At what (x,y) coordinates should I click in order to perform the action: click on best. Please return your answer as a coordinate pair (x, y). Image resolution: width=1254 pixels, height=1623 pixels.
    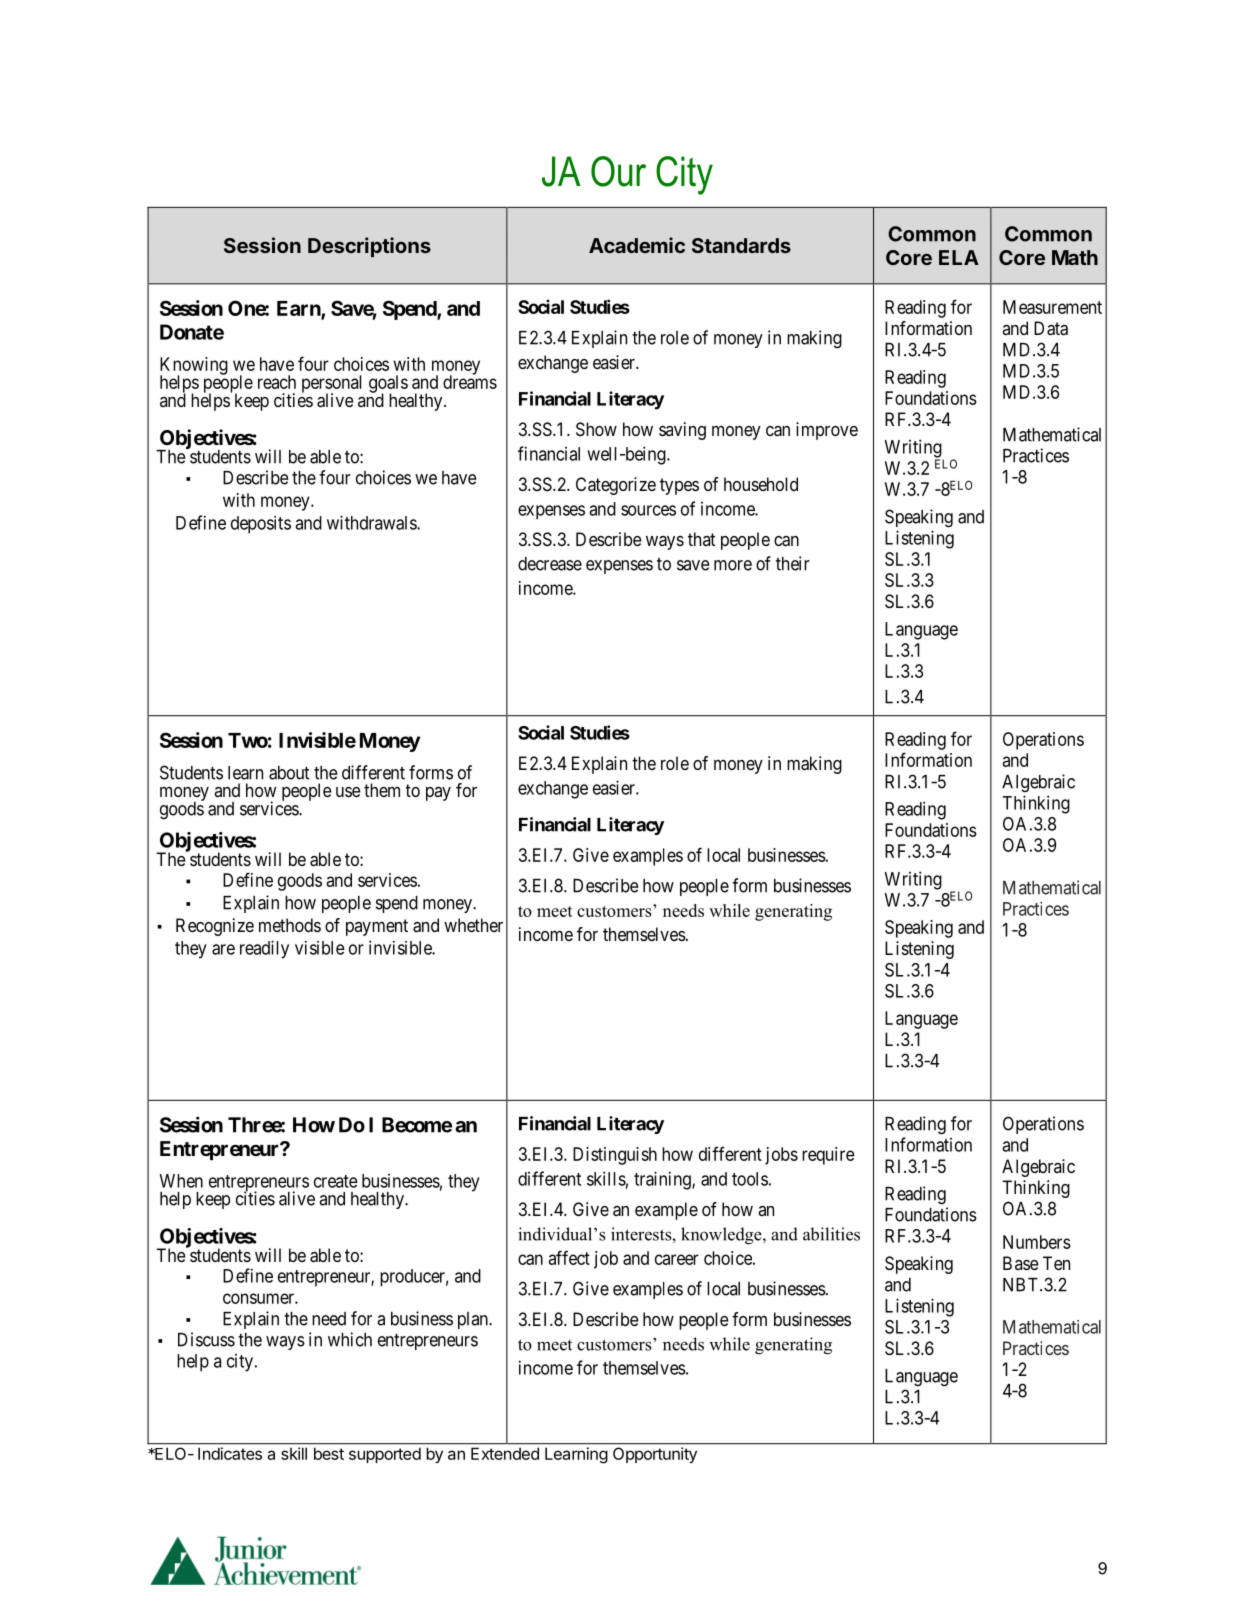
    Looking at the image, I should click on (329, 1454).
